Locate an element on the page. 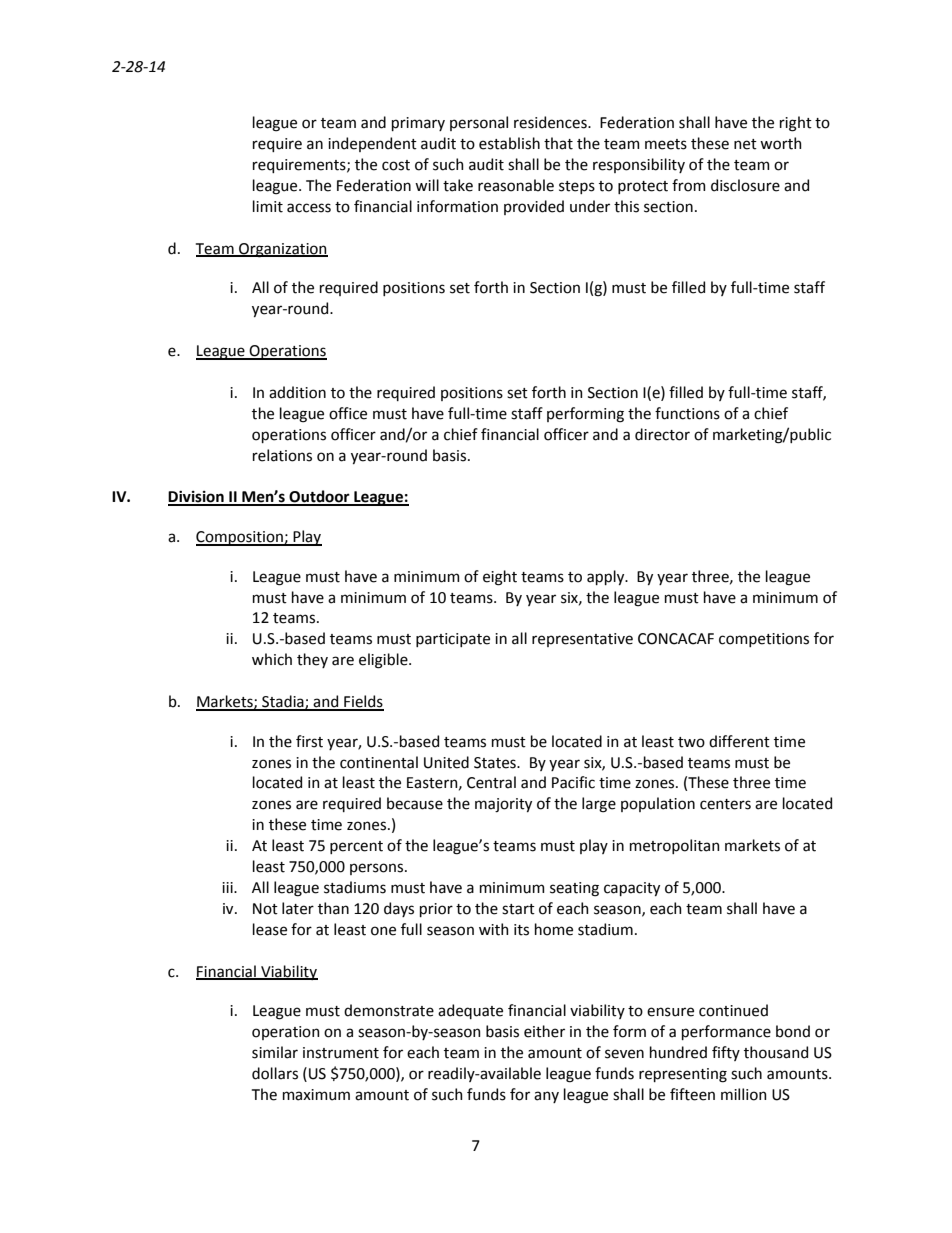 This image has width=952, height=1233. establish is located at coordinates (509, 143).
